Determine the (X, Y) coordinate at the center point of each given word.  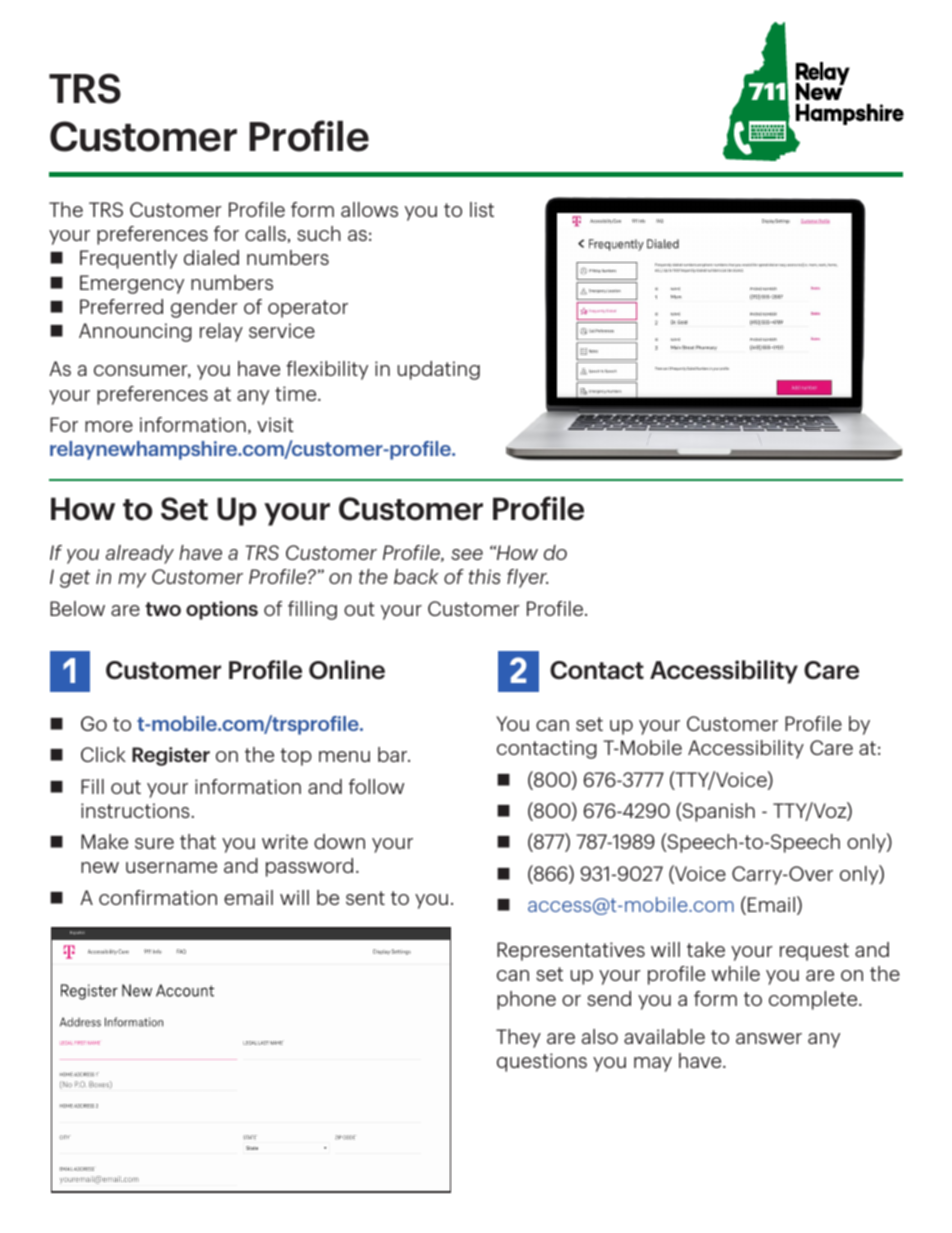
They (518, 1038)
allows (369, 209)
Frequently (128, 259)
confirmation (158, 897)
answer (769, 1038)
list (482, 209)
